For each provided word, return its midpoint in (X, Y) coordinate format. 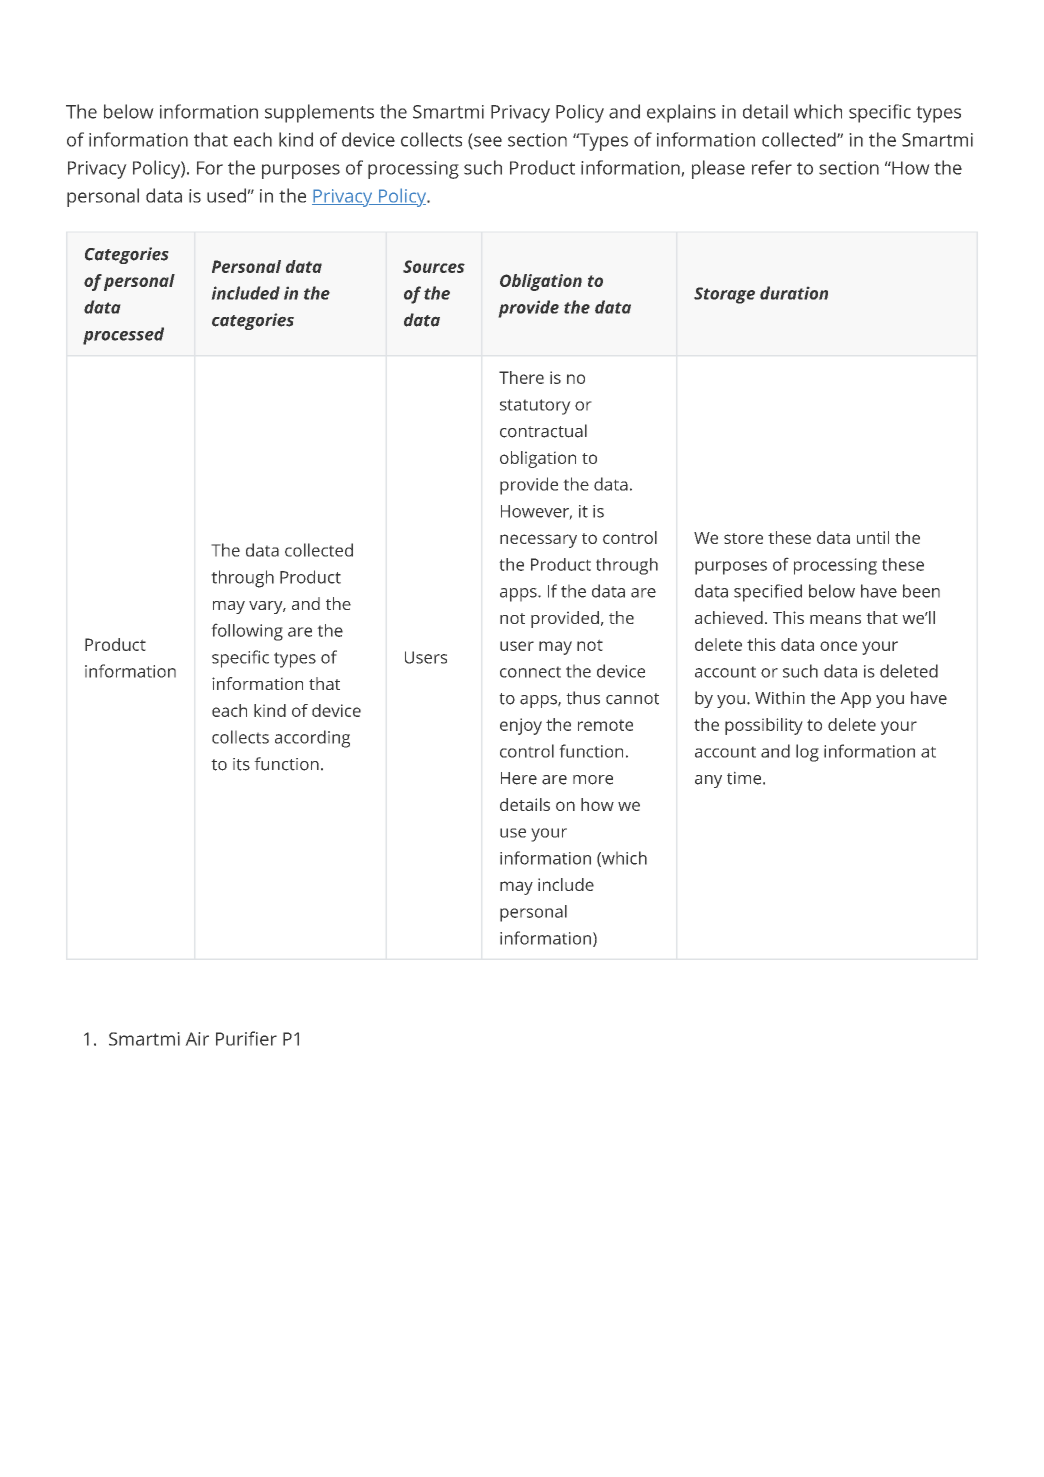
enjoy (521, 726)
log (807, 753)
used (226, 195)
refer (772, 167)
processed (123, 336)
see (487, 142)
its (241, 764)
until (873, 537)
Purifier (246, 1038)
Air (197, 1039)
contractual (543, 431)
